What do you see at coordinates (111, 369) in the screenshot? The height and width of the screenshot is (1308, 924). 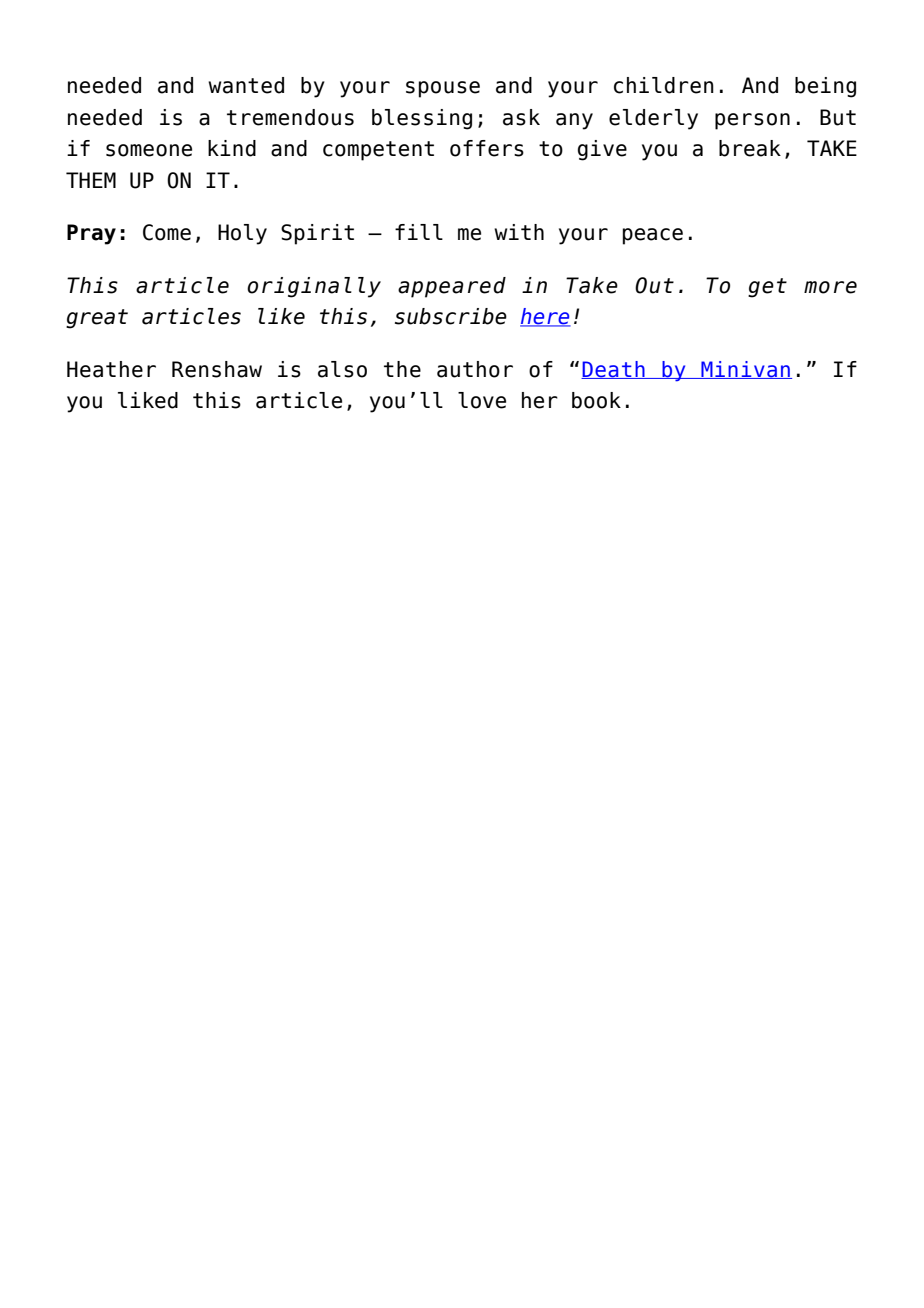 I see `Heather` at bounding box center [111, 369].
